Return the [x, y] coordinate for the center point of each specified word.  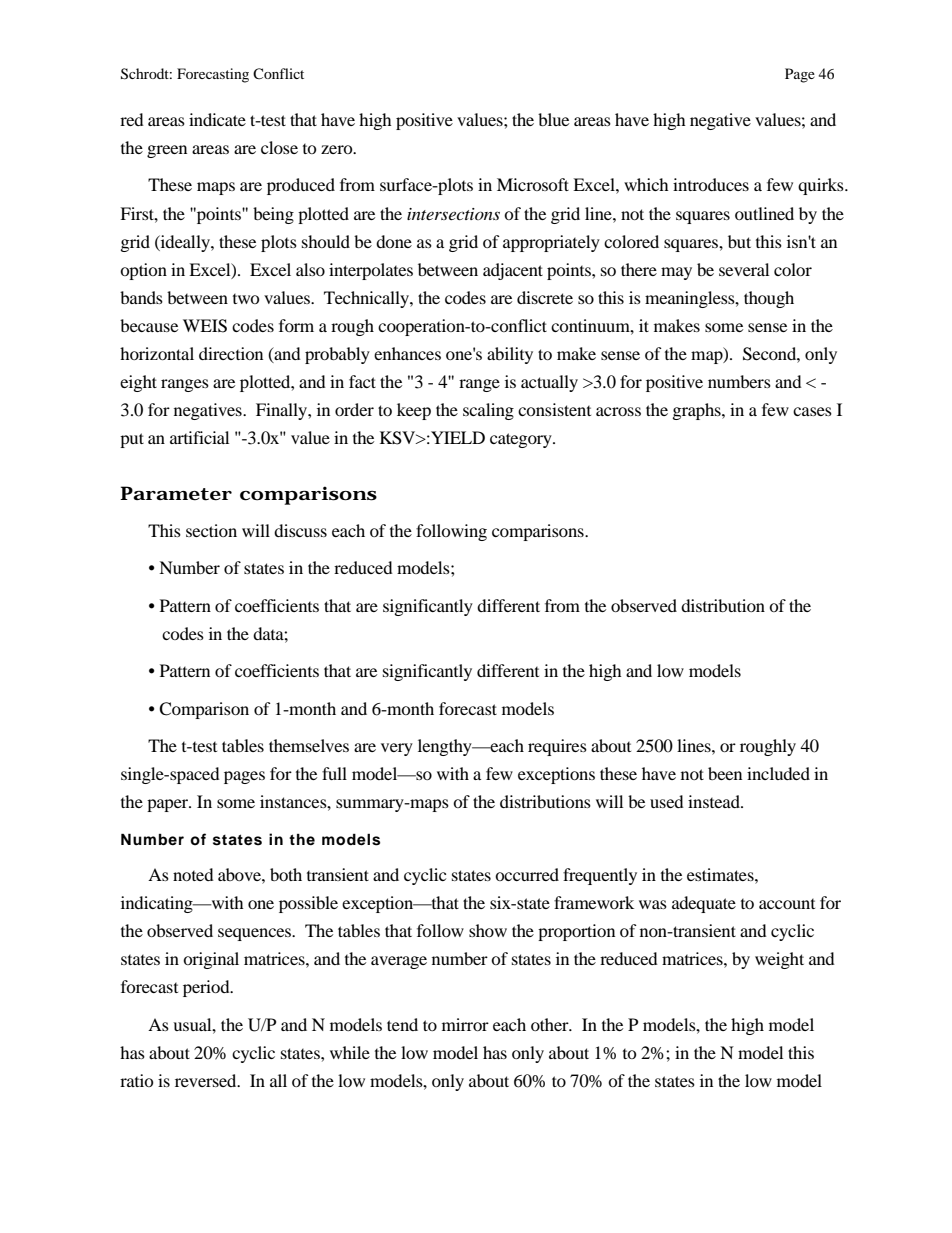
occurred [527, 874]
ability [510, 355]
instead [715, 801]
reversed [207, 1080]
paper [169, 805]
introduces [711, 184]
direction [231, 353]
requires [557, 747]
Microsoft [533, 184]
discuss [300, 530]
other [551, 1024]
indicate [217, 119]
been [725, 773]
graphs [698, 411]
